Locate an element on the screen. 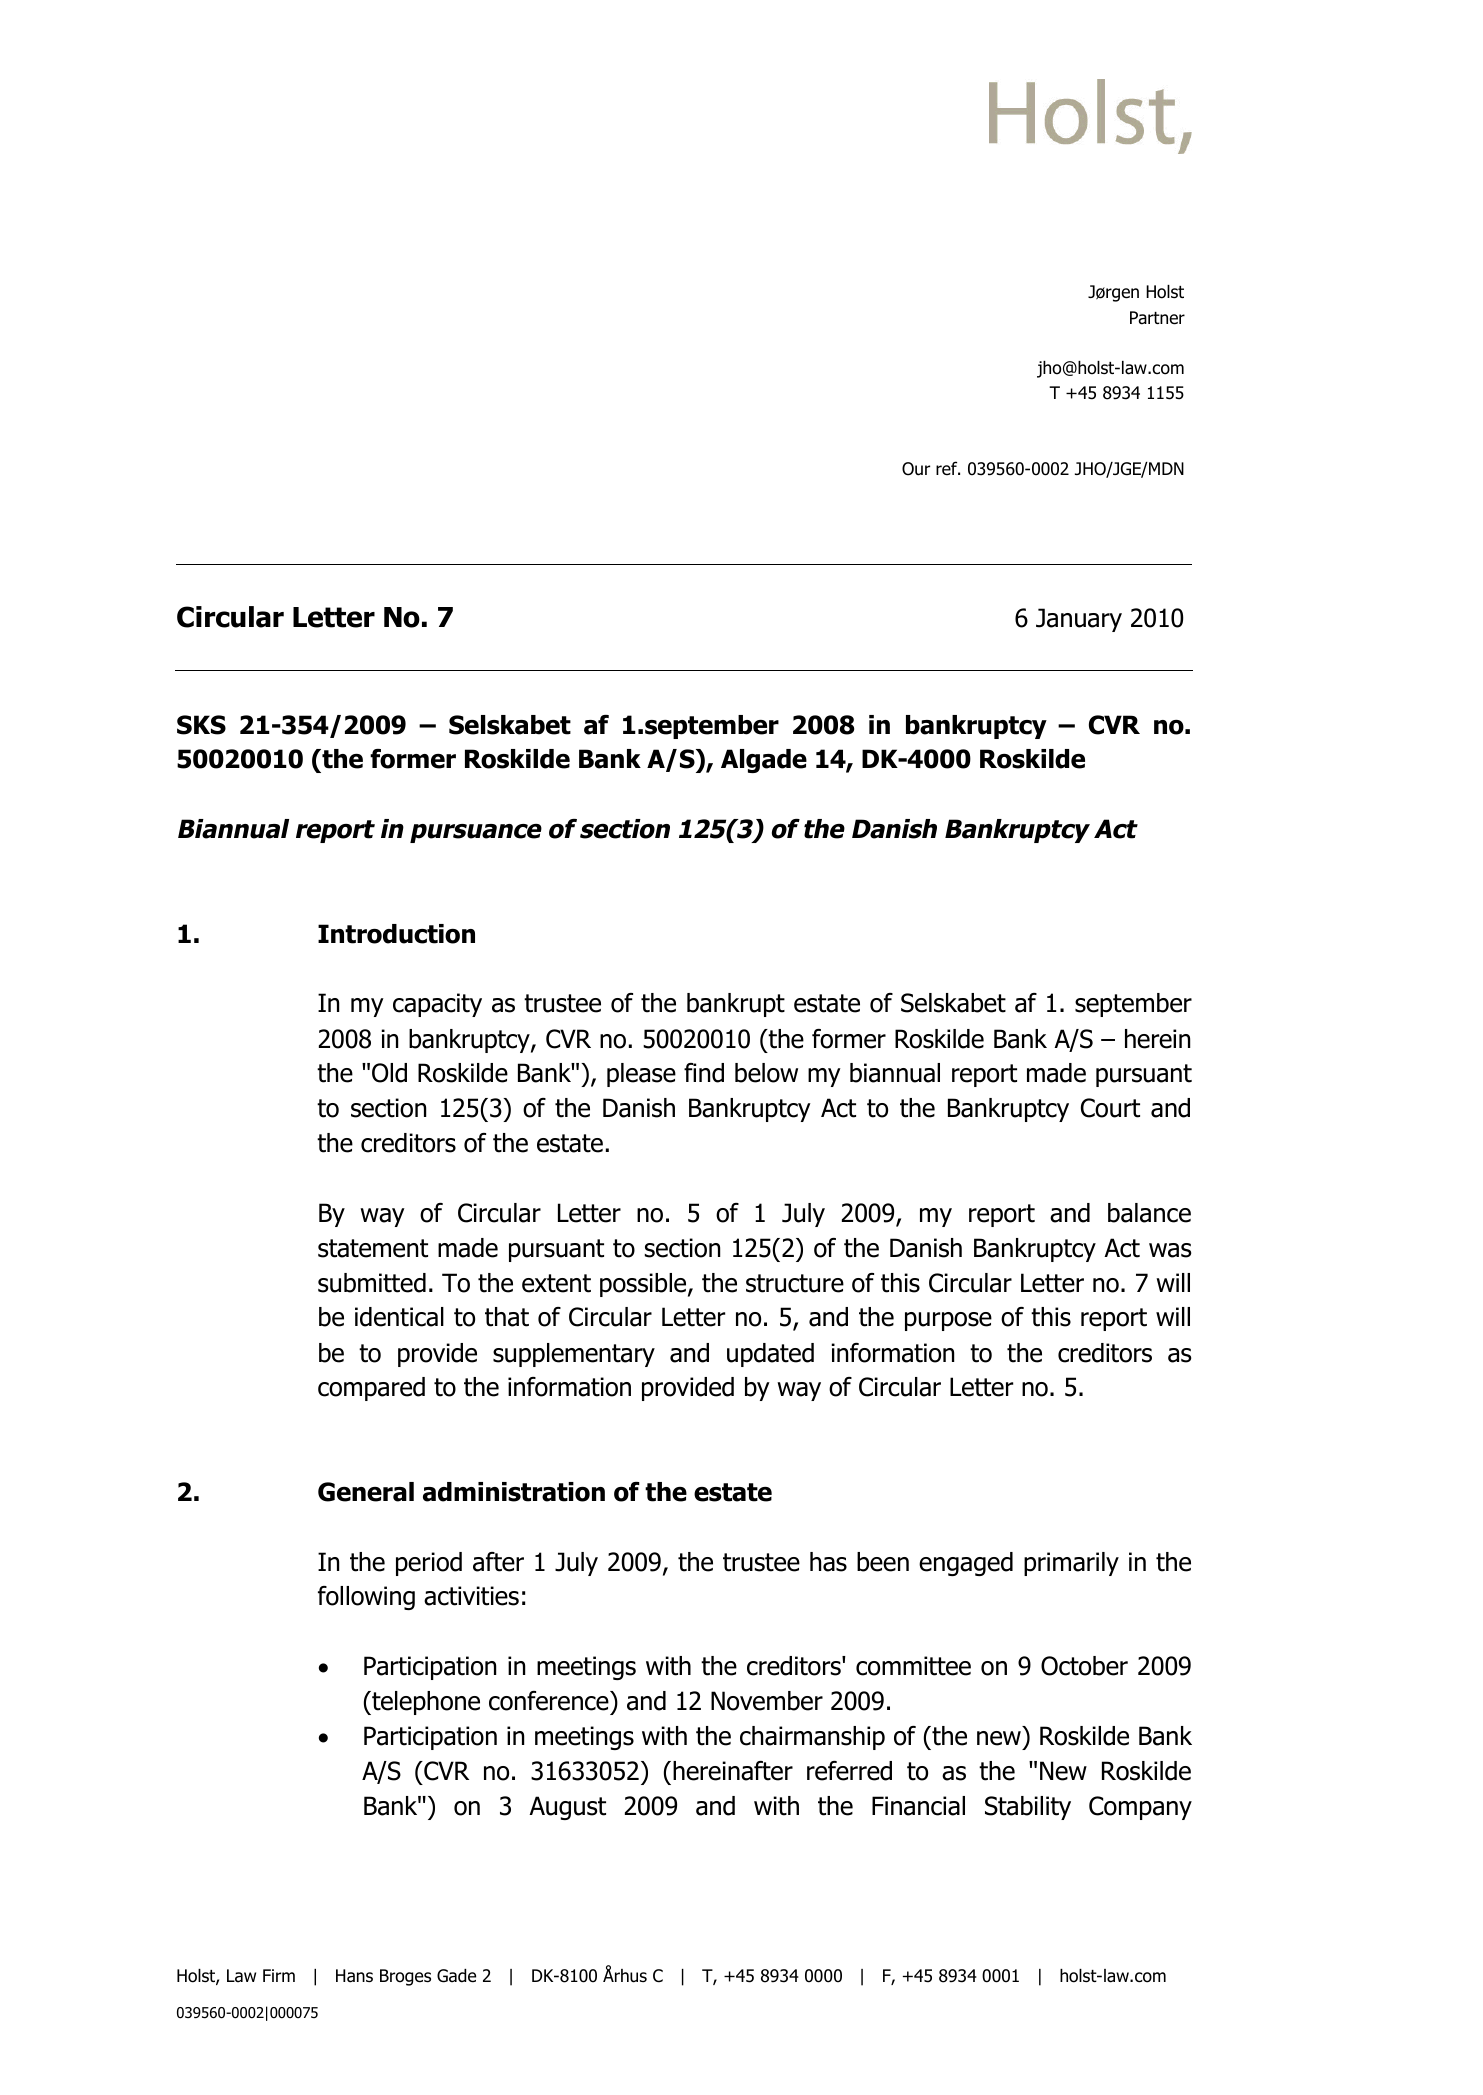  Partner is located at coordinates (1157, 318).
